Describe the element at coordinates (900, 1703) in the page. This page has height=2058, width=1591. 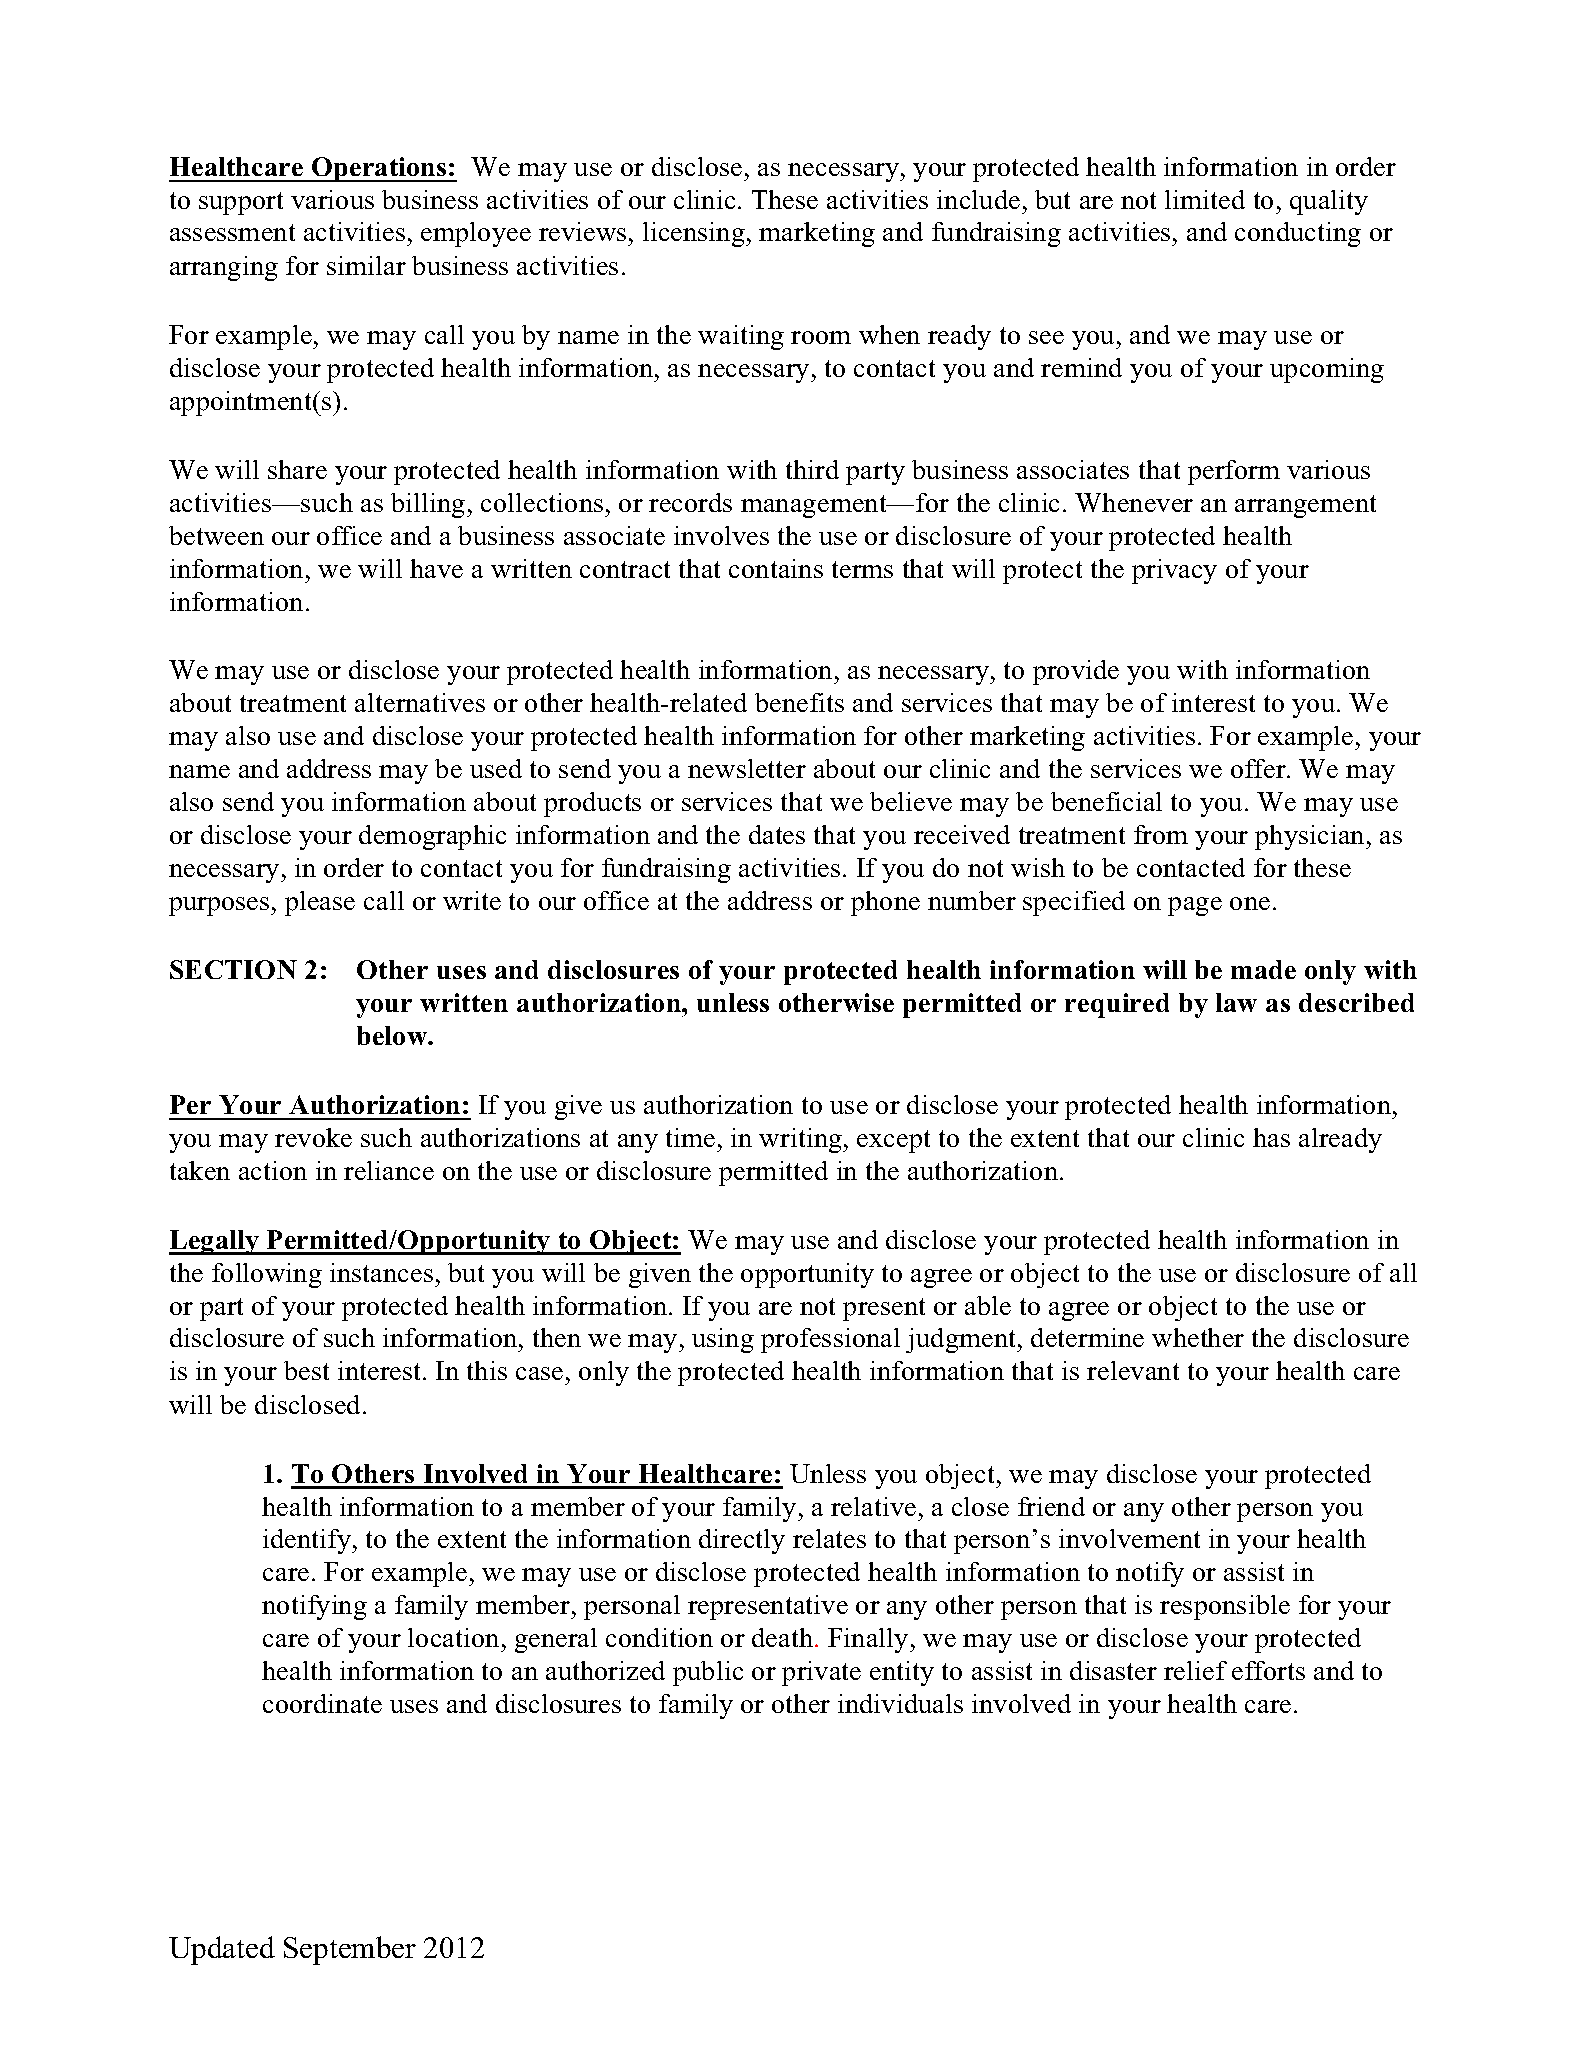
I see `individuals` at that location.
